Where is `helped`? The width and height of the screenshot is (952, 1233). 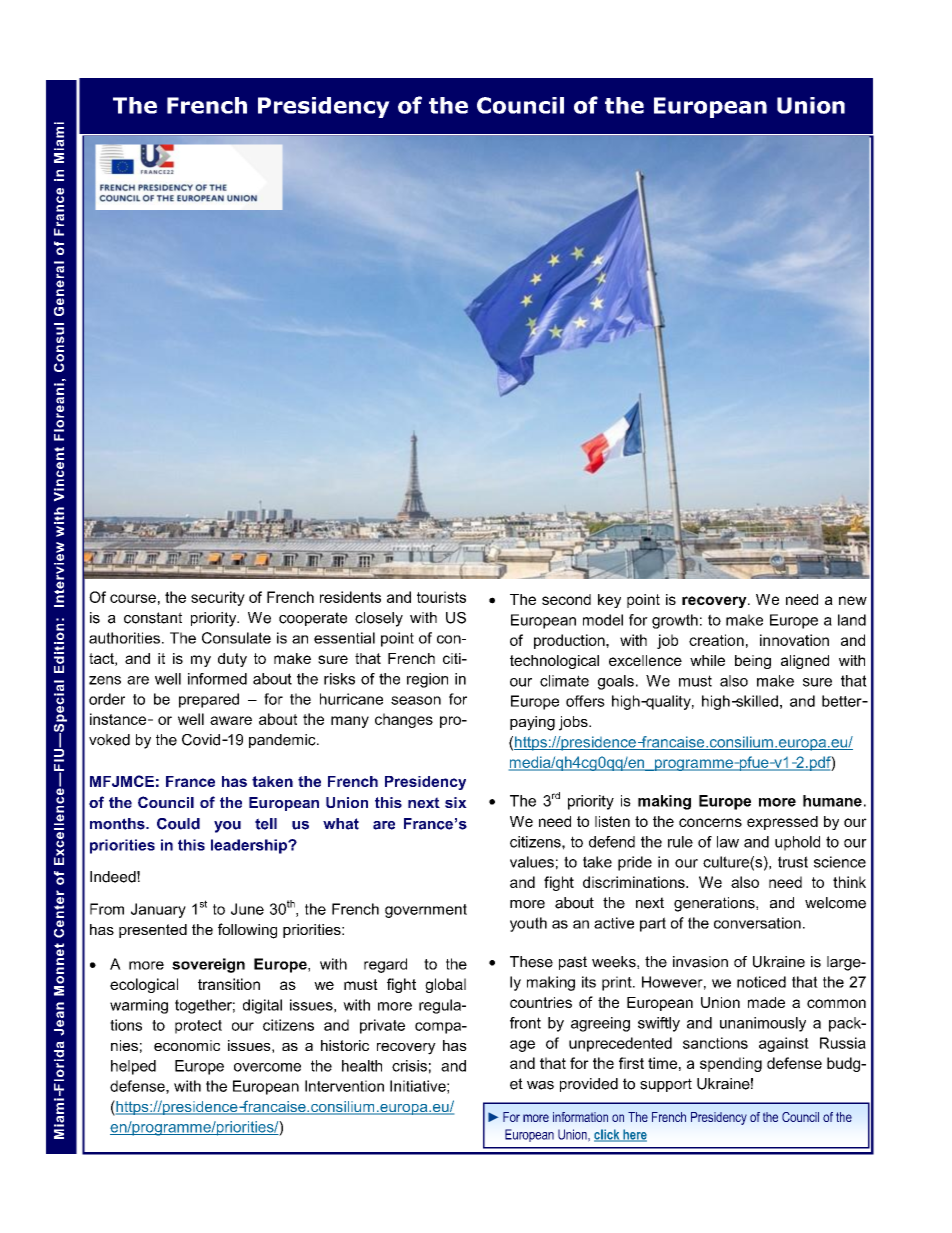
helped is located at coordinates (133, 1067).
